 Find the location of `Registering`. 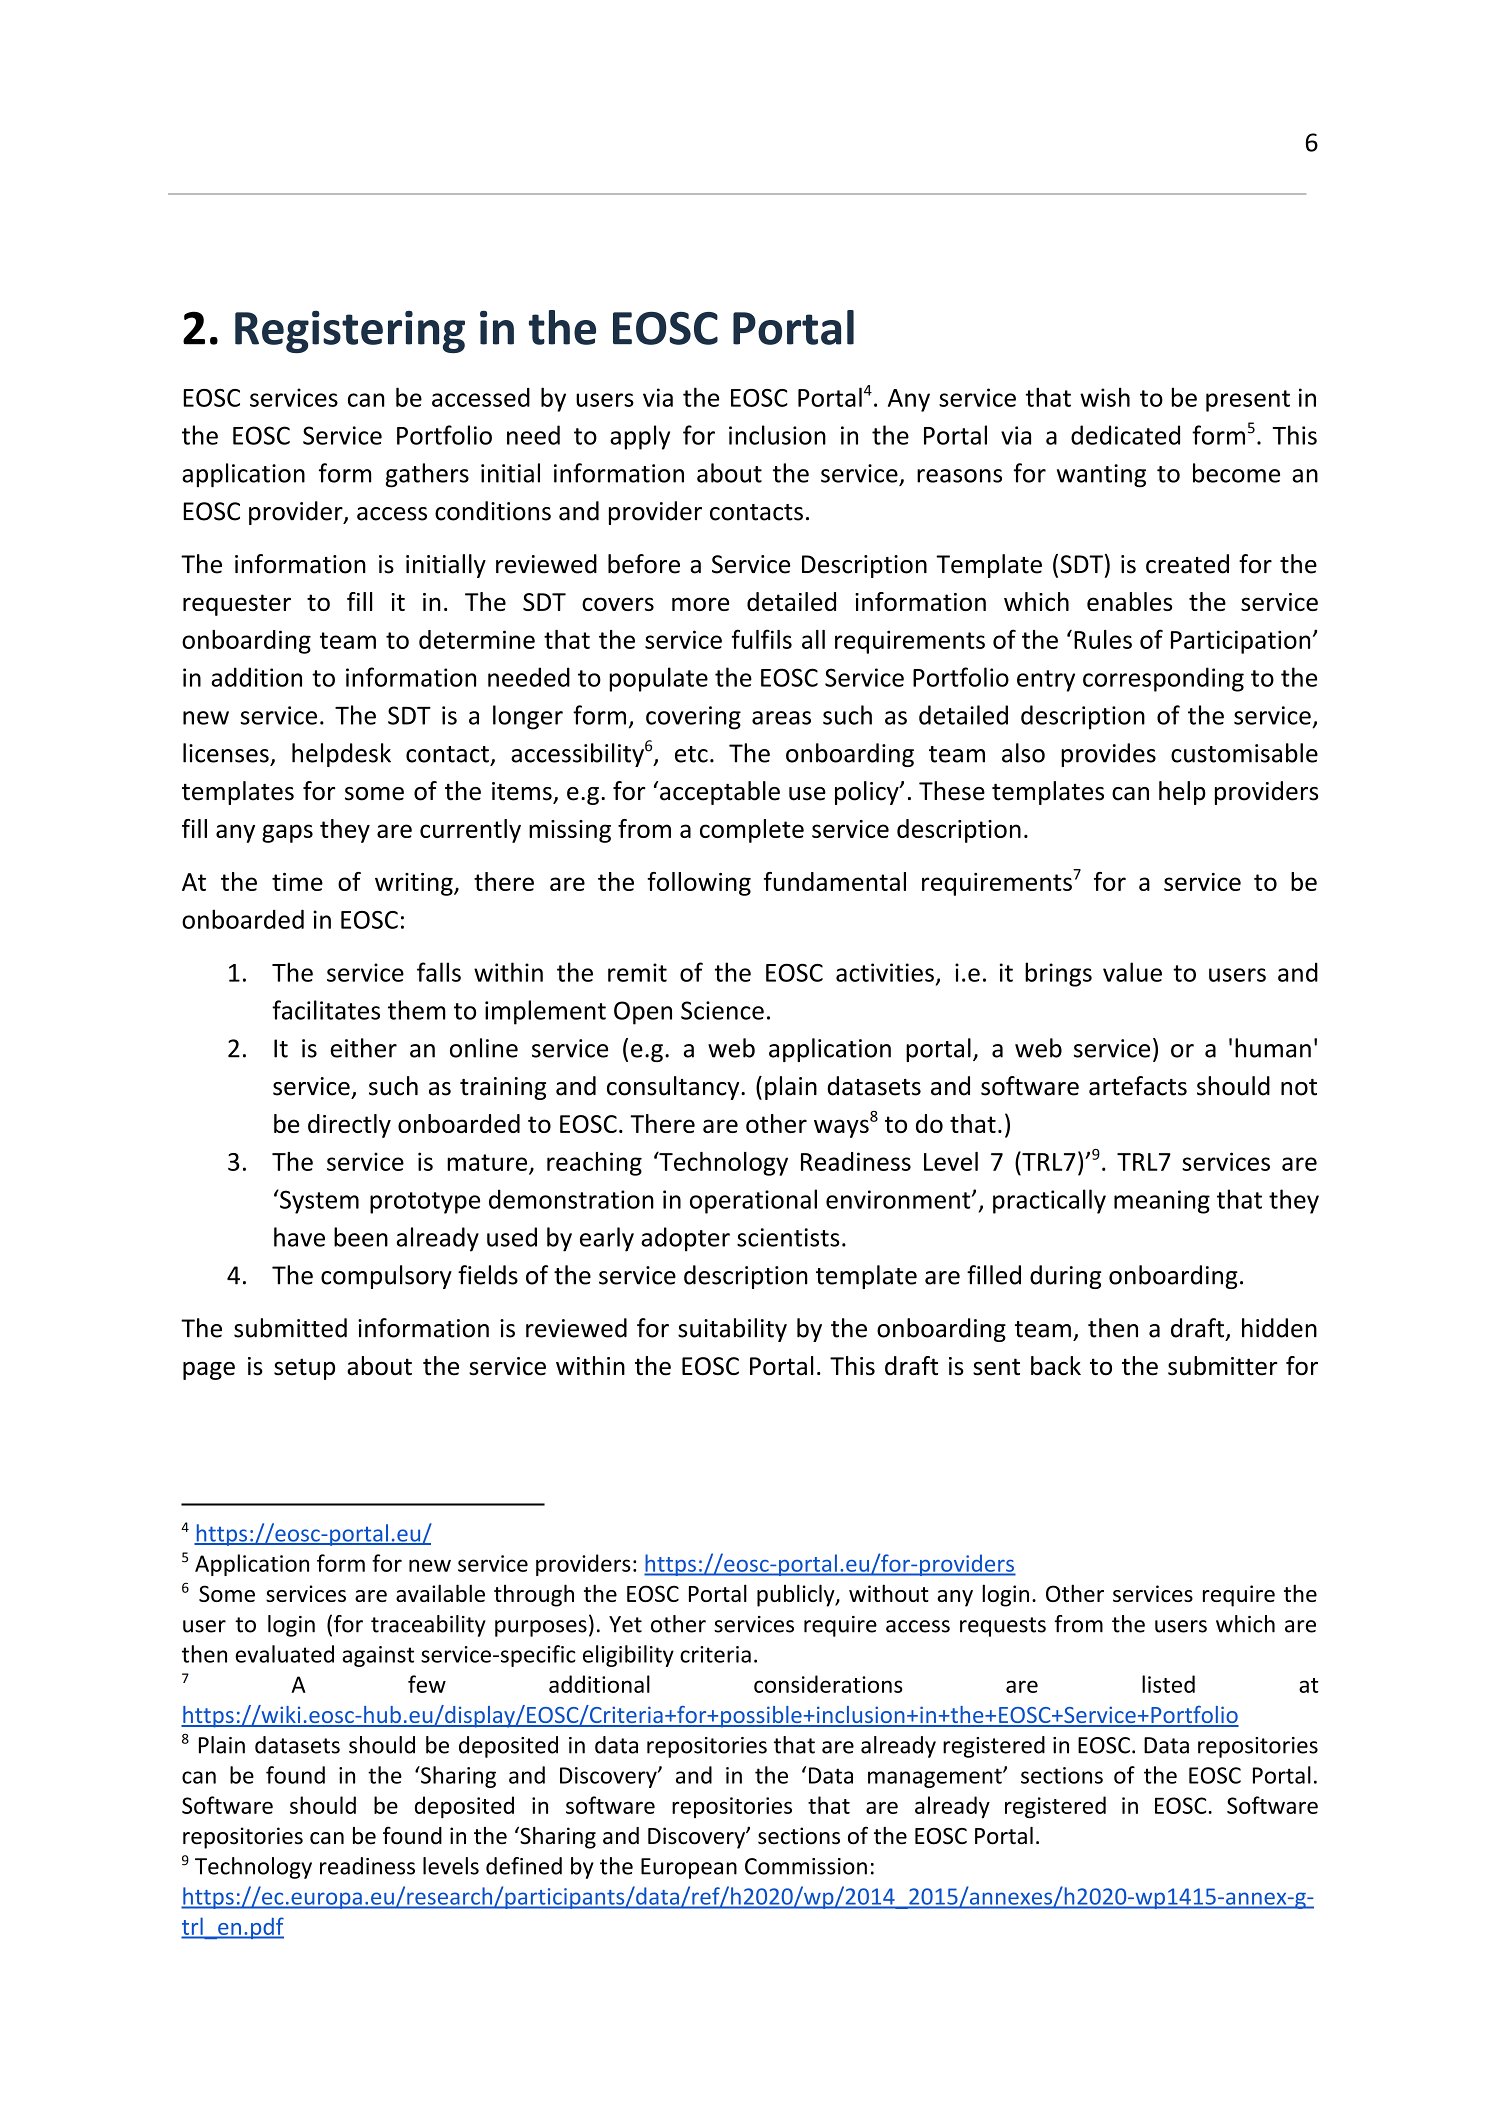

Registering is located at coordinates (350, 332).
